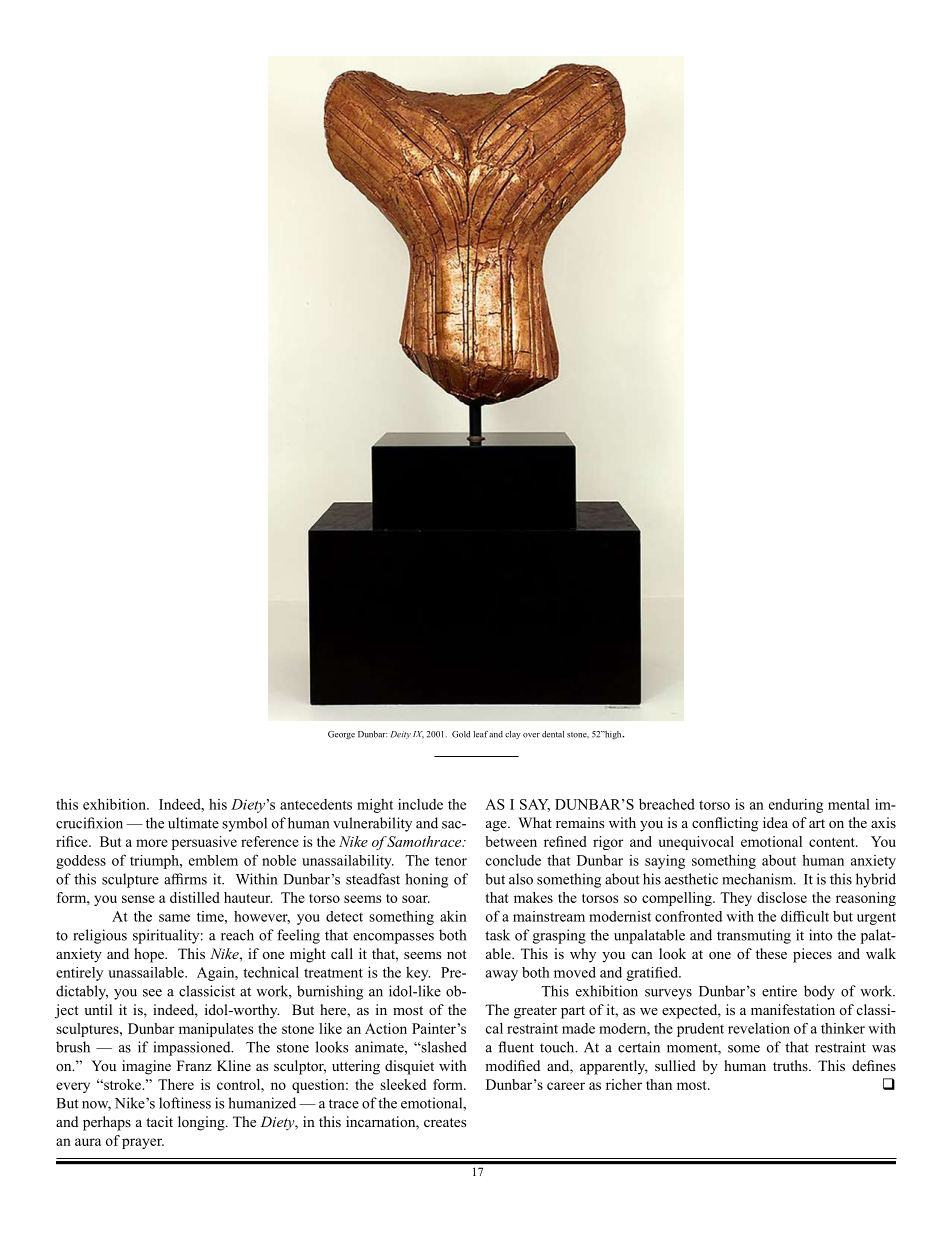  What do you see at coordinates (159, 1121) in the screenshot?
I see `tacit` at bounding box center [159, 1121].
